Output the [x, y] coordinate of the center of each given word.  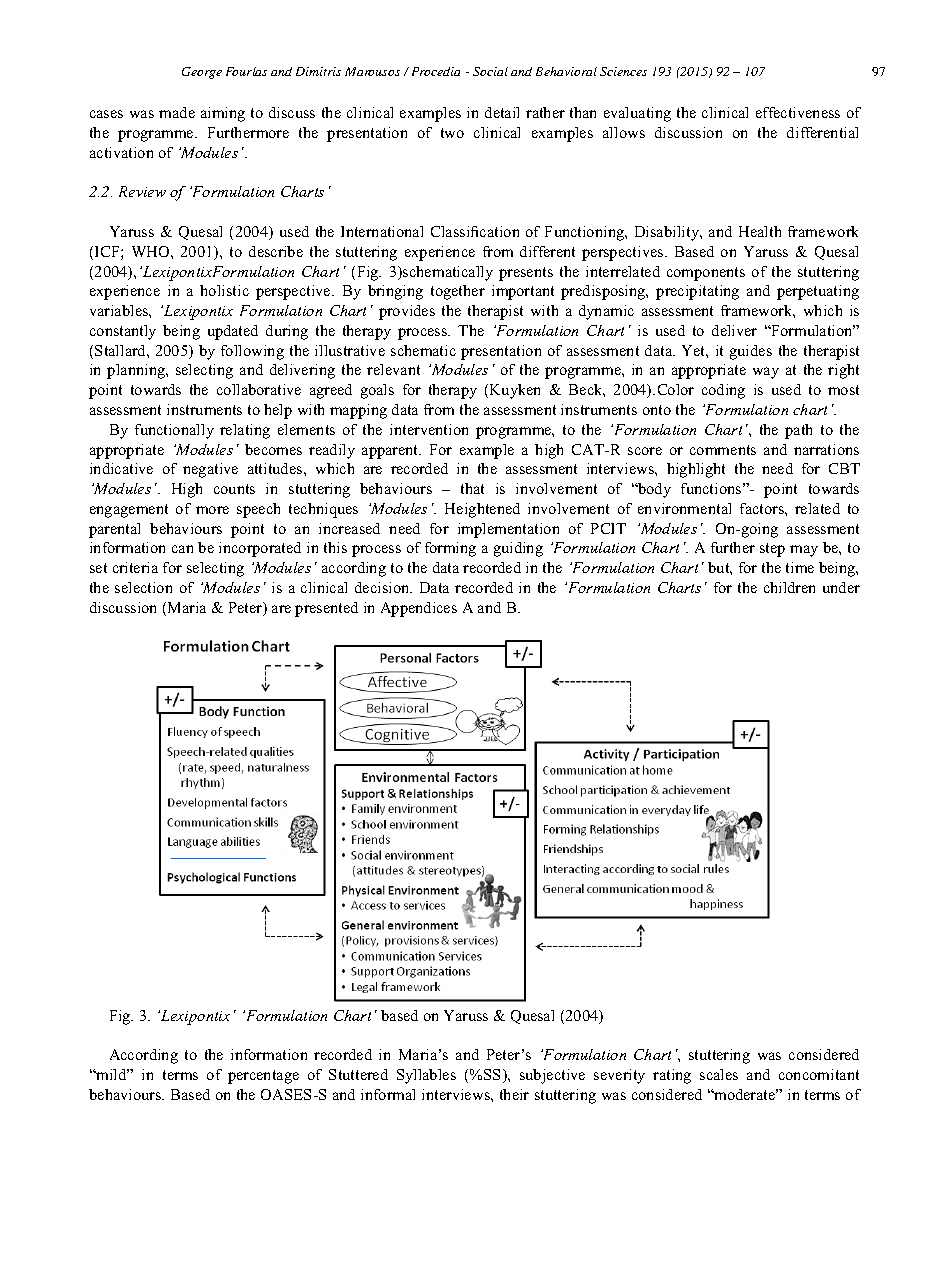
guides [751, 352]
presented [326, 609]
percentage [263, 1077]
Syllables [426, 1076]
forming [450, 549]
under [841, 587]
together [458, 292]
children [789, 587]
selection [143, 587]
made [177, 112]
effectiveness [798, 112]
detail [502, 112]
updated [233, 332]
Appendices [419, 609]
